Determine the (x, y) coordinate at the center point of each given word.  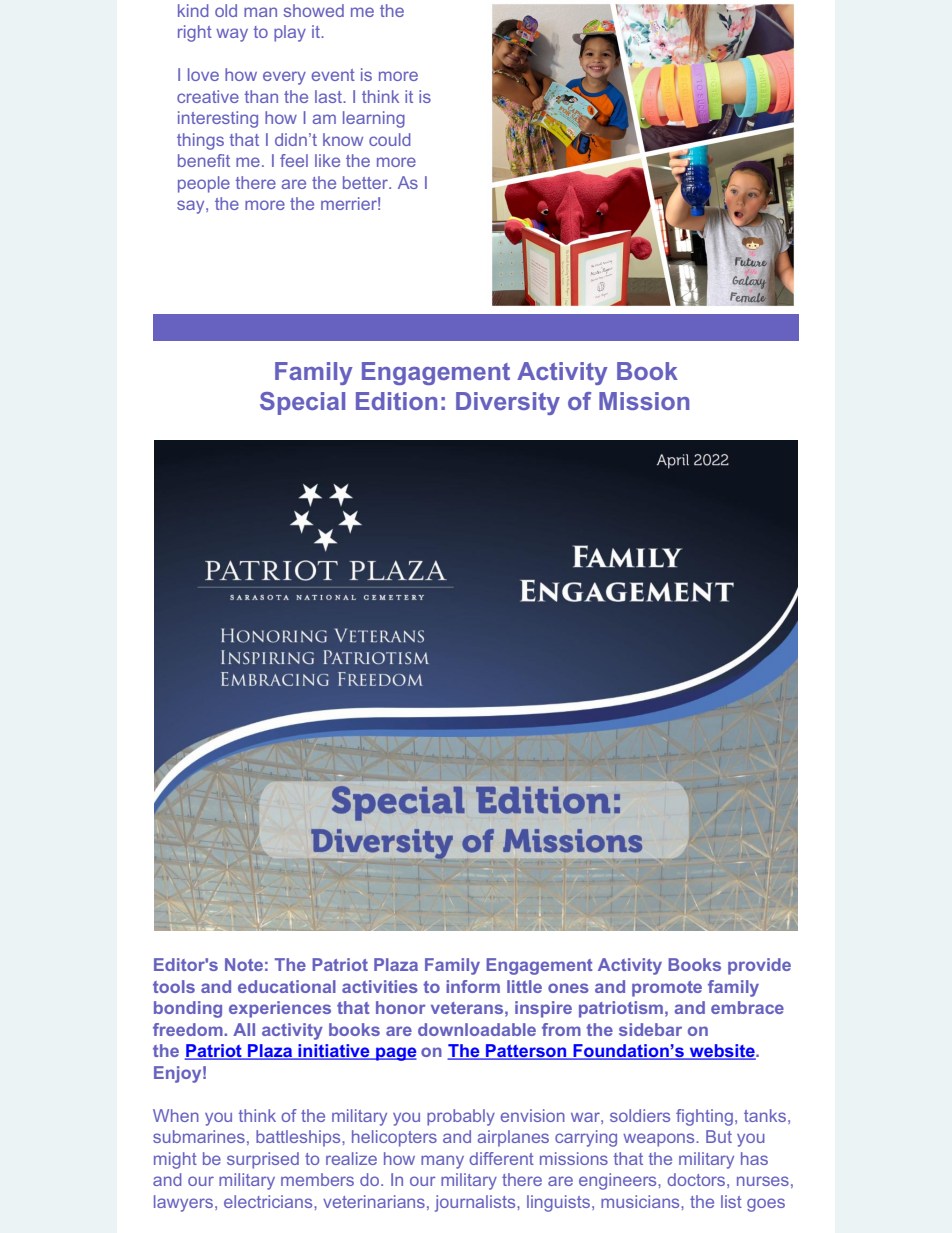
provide (759, 966)
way (232, 35)
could (389, 139)
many (442, 1162)
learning (374, 119)
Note (244, 964)
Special (302, 403)
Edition (396, 401)
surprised (263, 1160)
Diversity (508, 403)
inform (473, 986)
